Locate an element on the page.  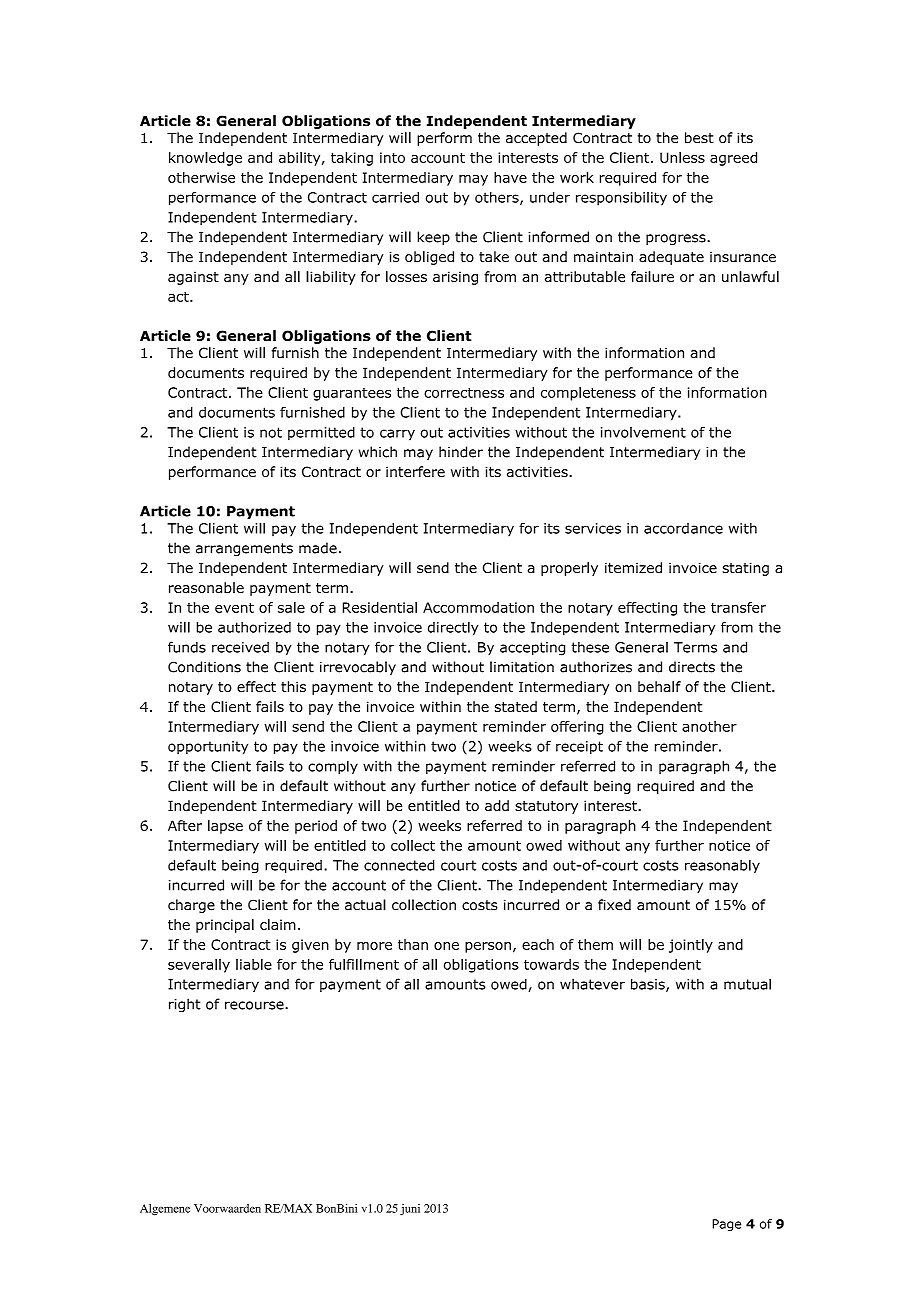
received is located at coordinates (240, 647).
